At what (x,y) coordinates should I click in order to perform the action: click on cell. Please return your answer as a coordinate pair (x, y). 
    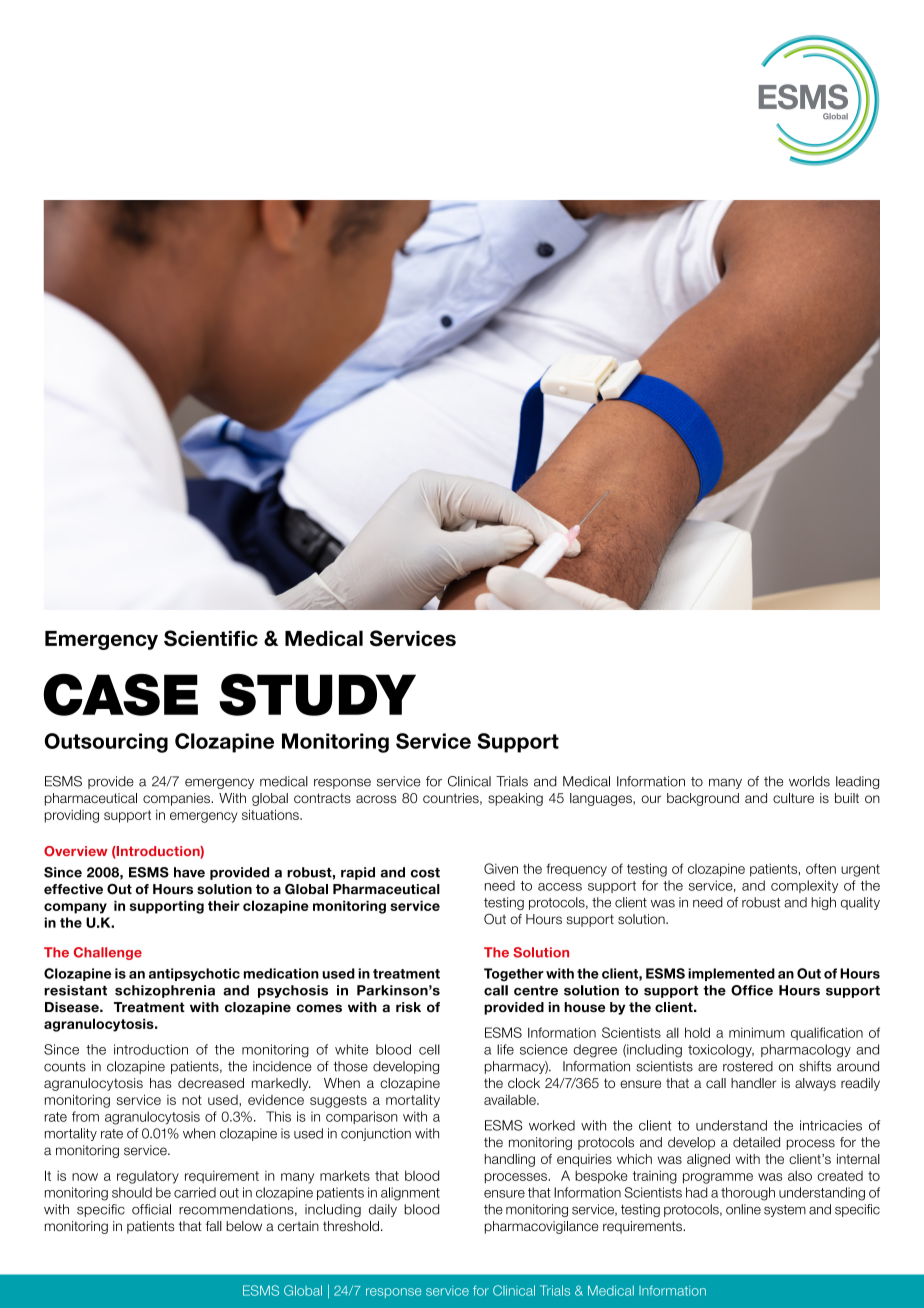
    Looking at the image, I should click on (429, 1049).
